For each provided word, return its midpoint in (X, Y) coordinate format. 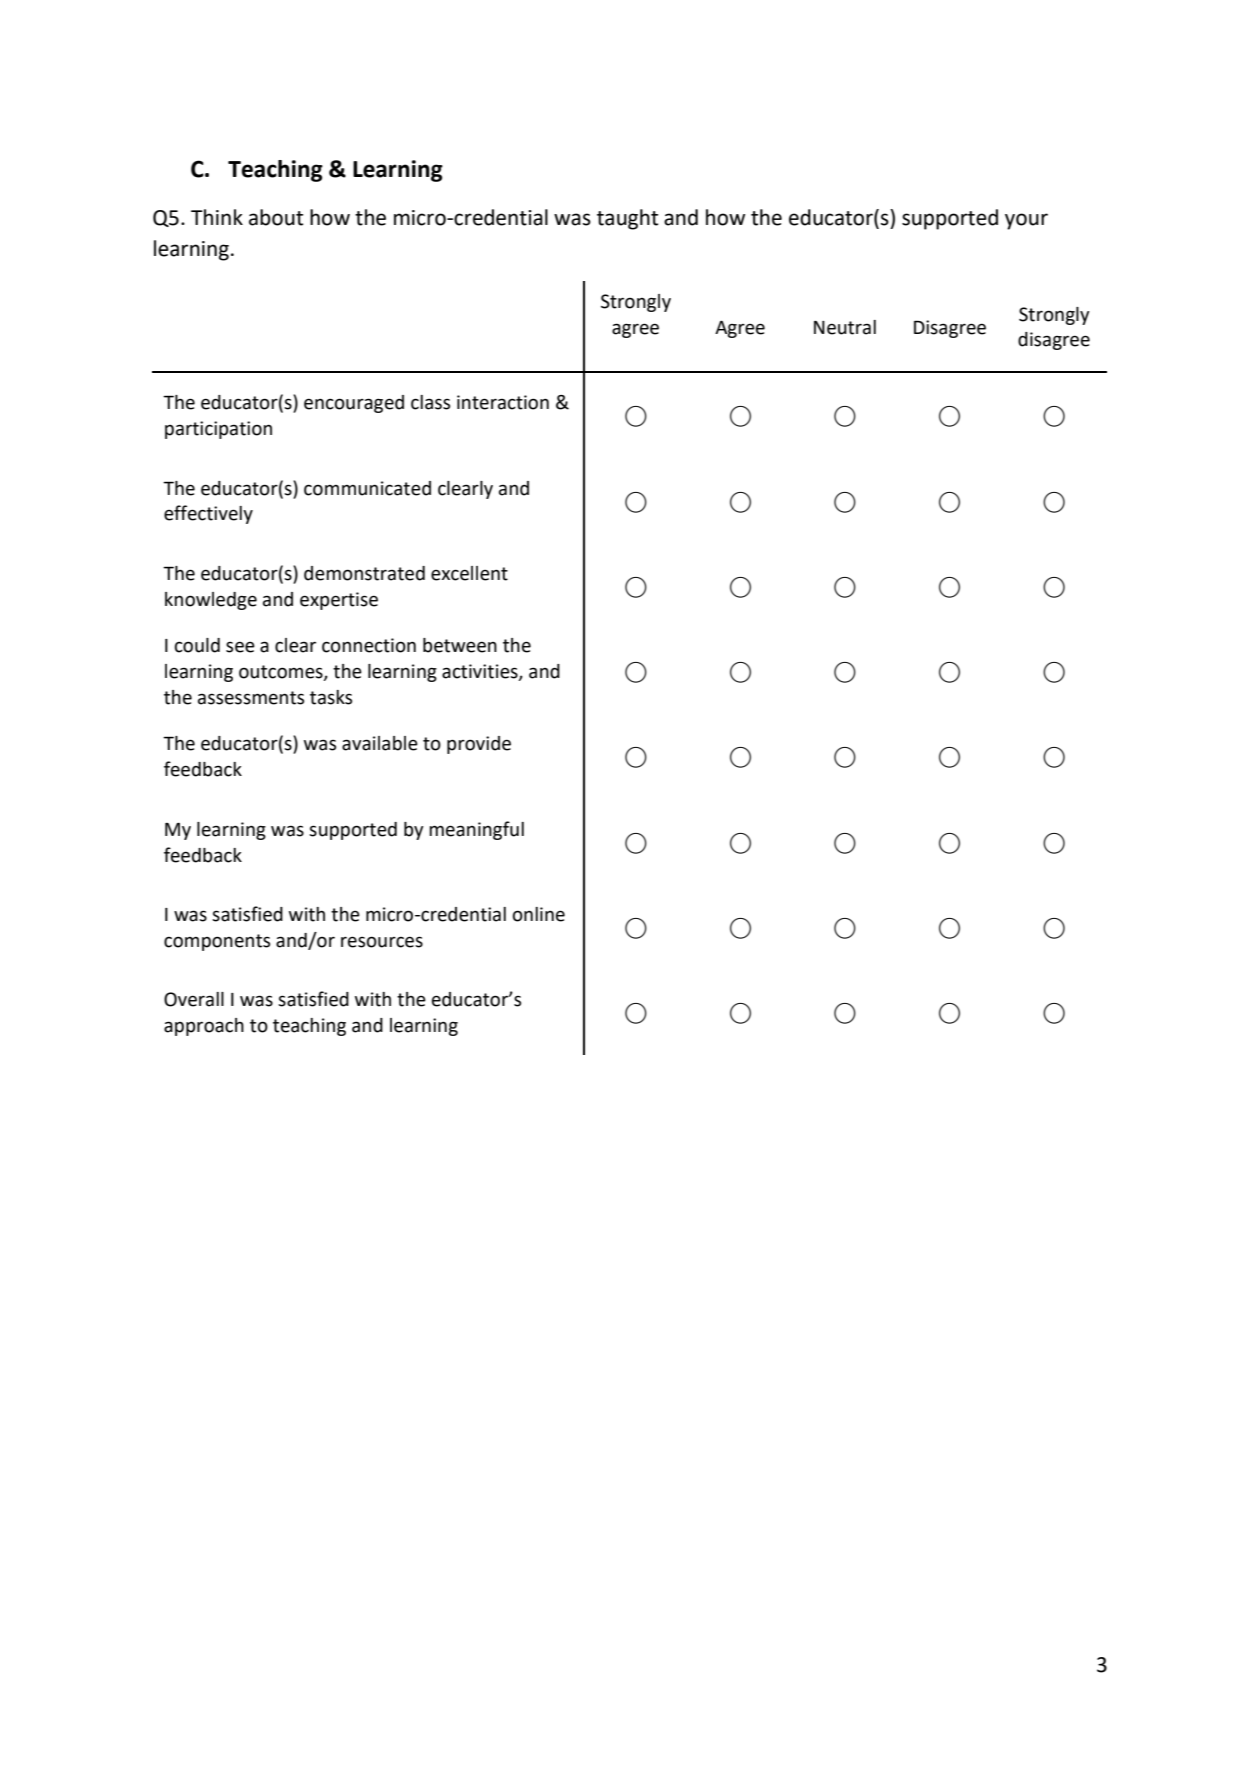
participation (218, 430)
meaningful (476, 830)
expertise (339, 601)
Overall (194, 999)
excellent (469, 573)
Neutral (845, 327)
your (1026, 221)
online (539, 914)
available (380, 743)
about (276, 217)
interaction (503, 402)
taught (627, 219)
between (460, 645)
